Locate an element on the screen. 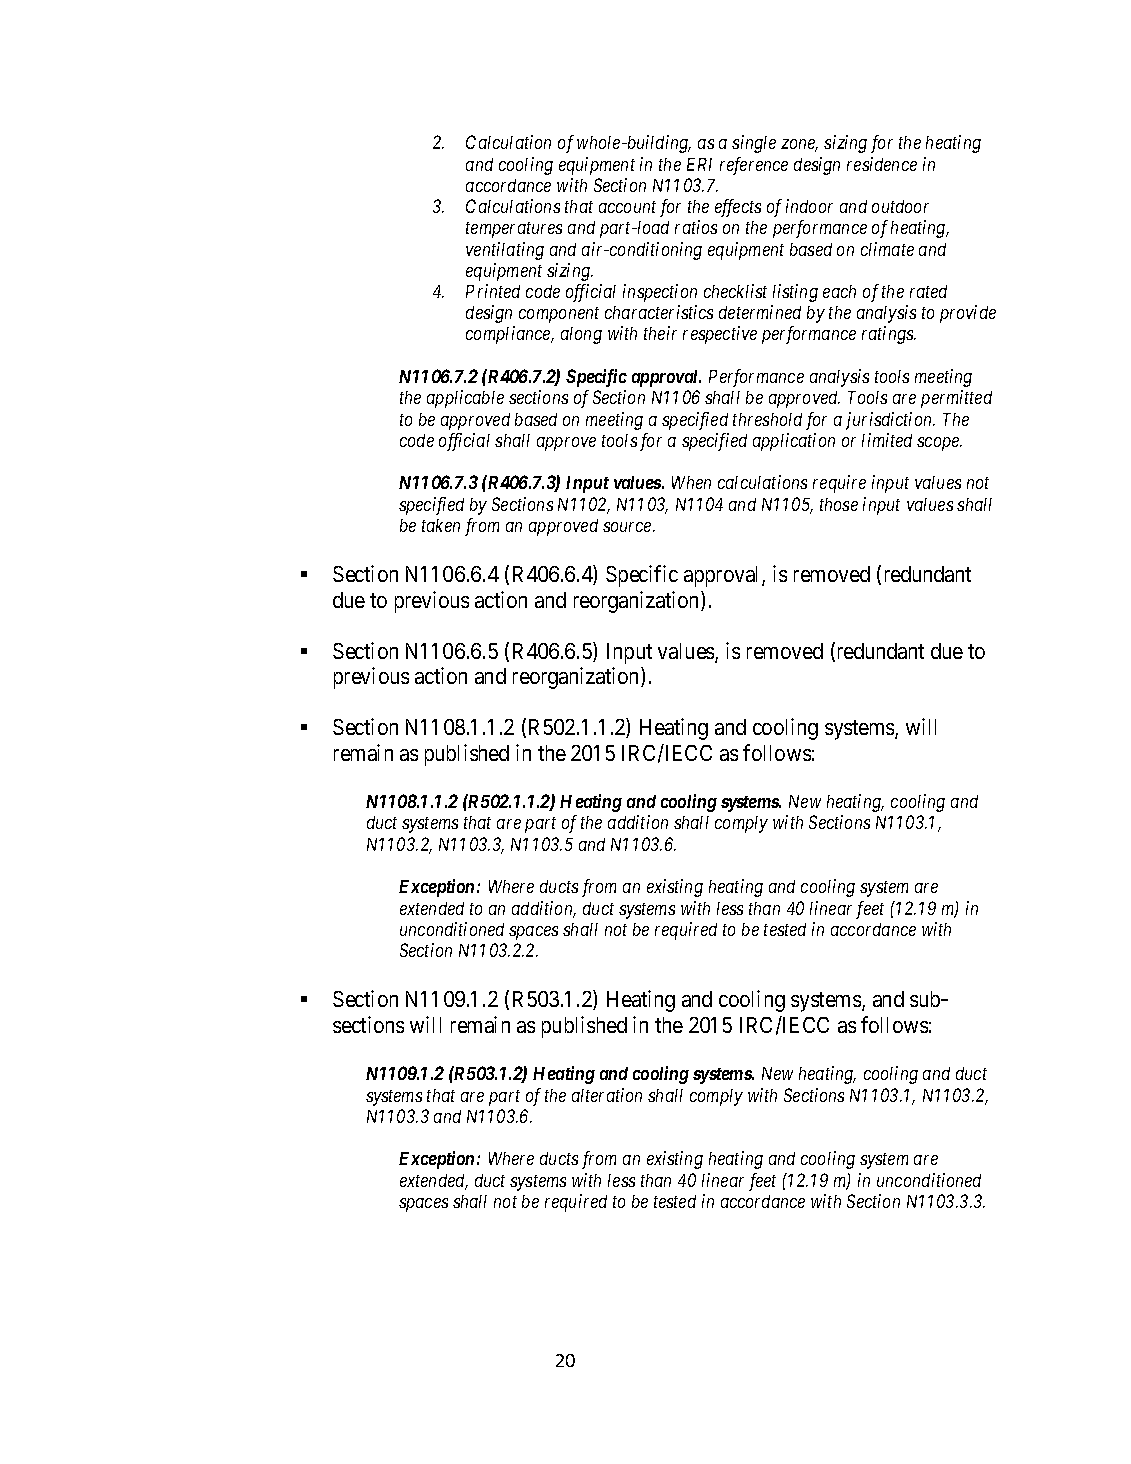  application is located at coordinates (794, 442).
